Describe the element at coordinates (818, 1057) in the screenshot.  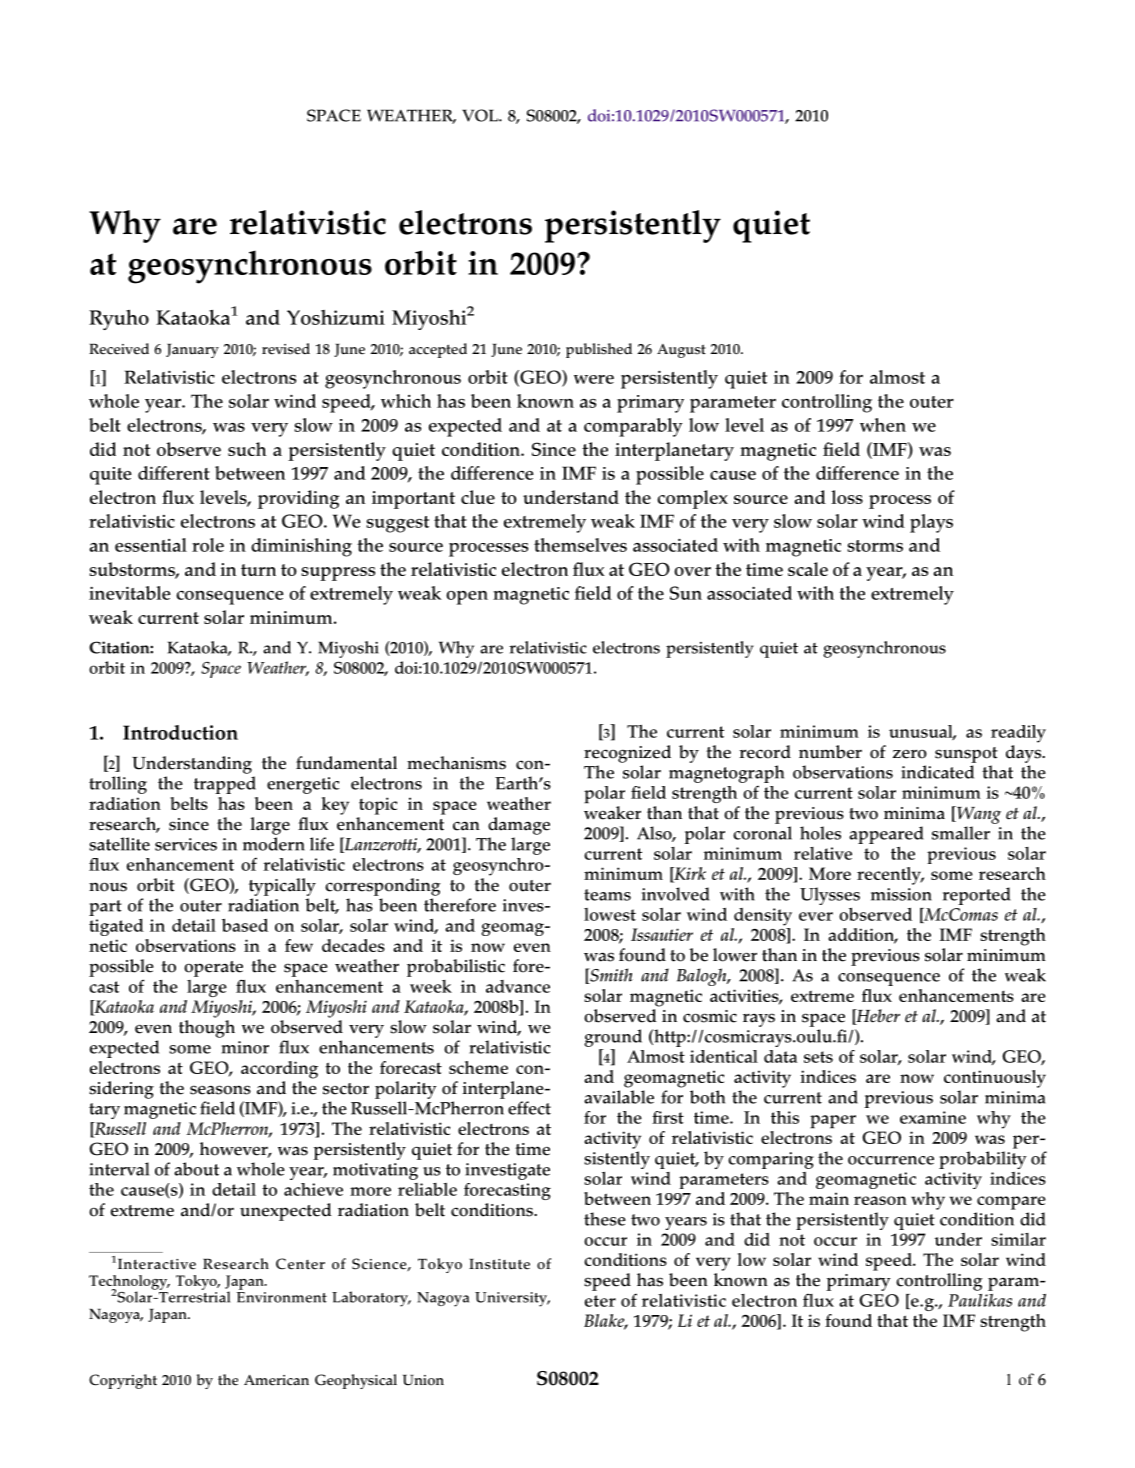
I see `sets` at that location.
